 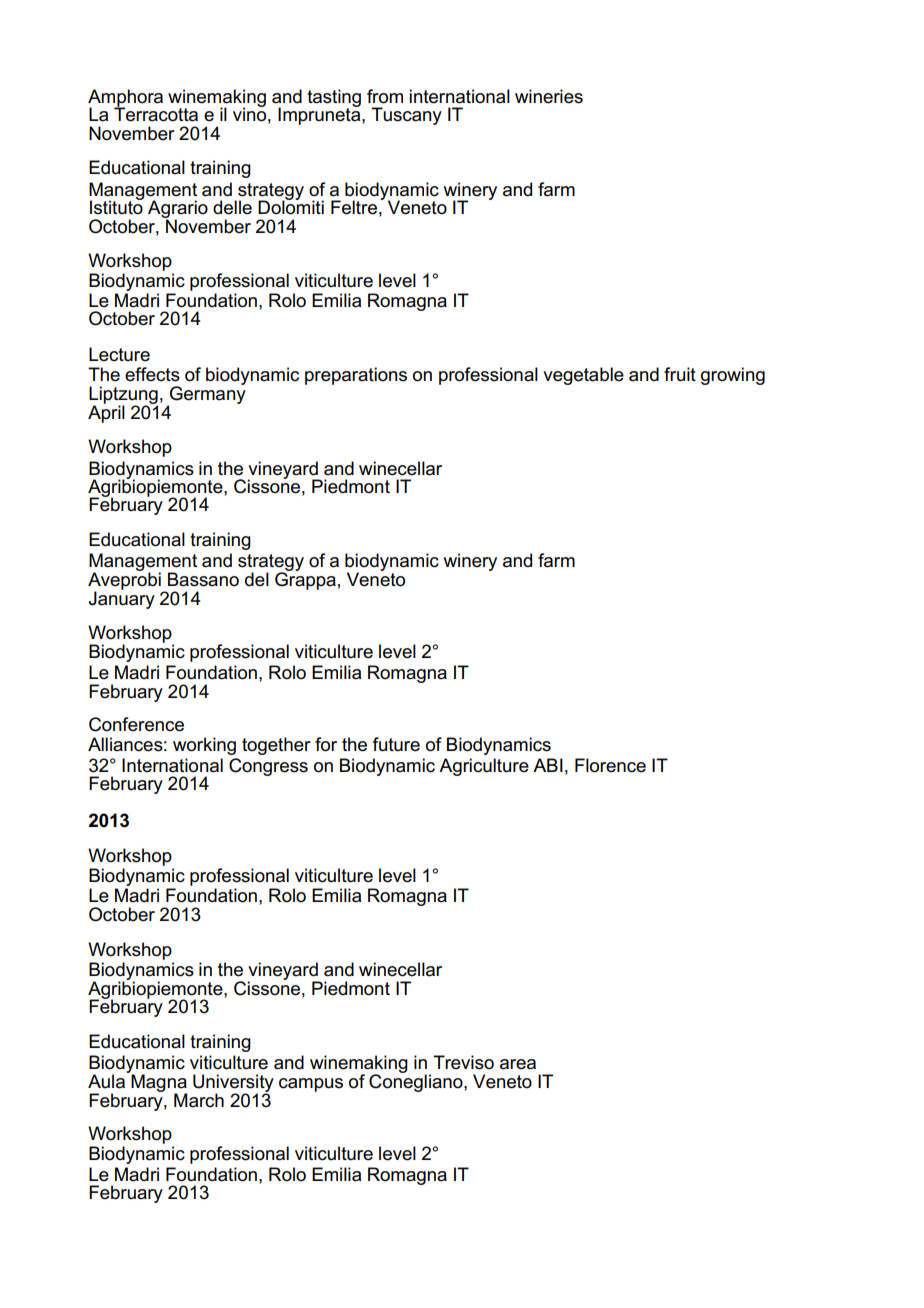 I want to click on Florence, so click(x=610, y=765).
